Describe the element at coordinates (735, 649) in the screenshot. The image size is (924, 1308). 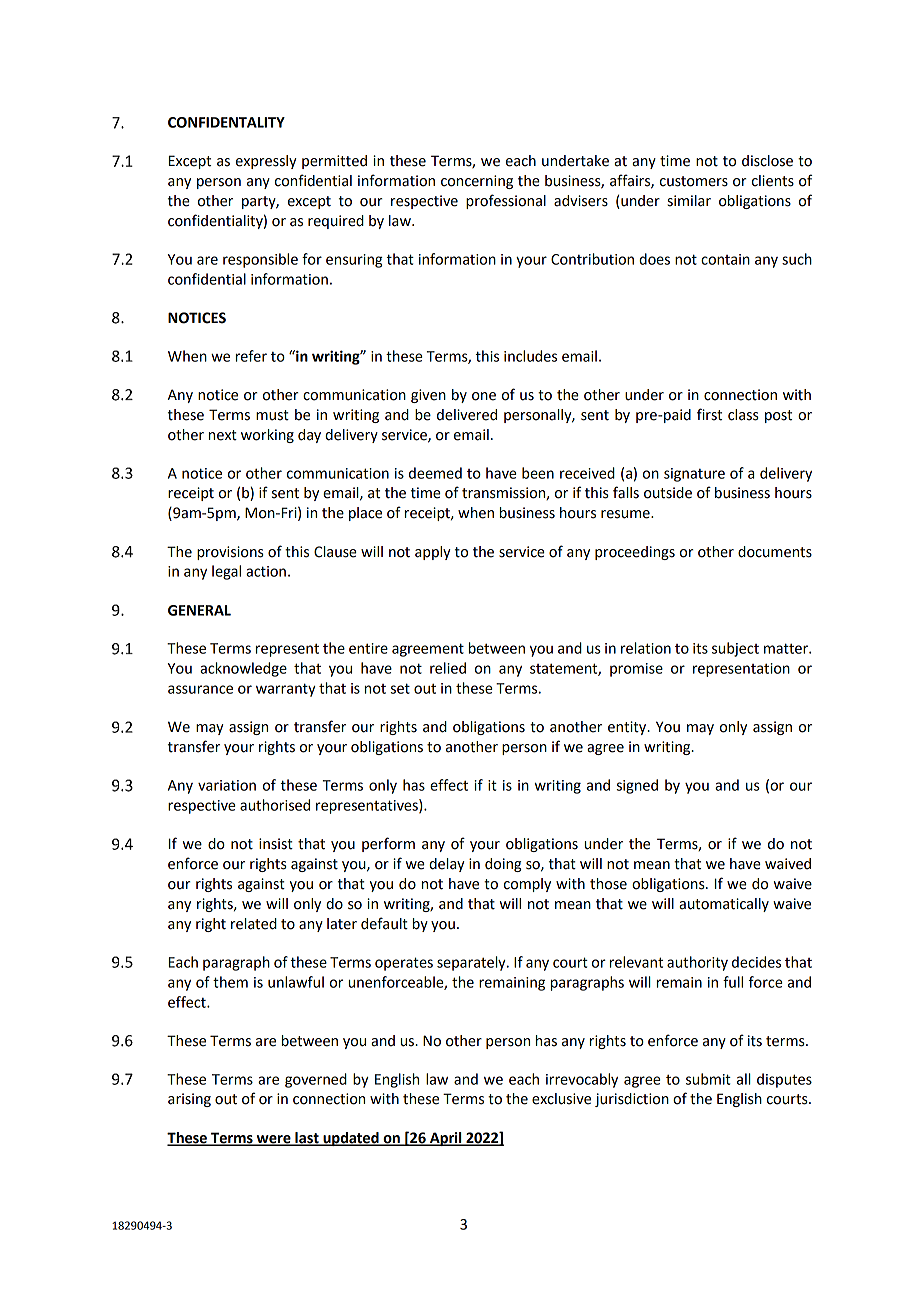
I see `subject` at that location.
